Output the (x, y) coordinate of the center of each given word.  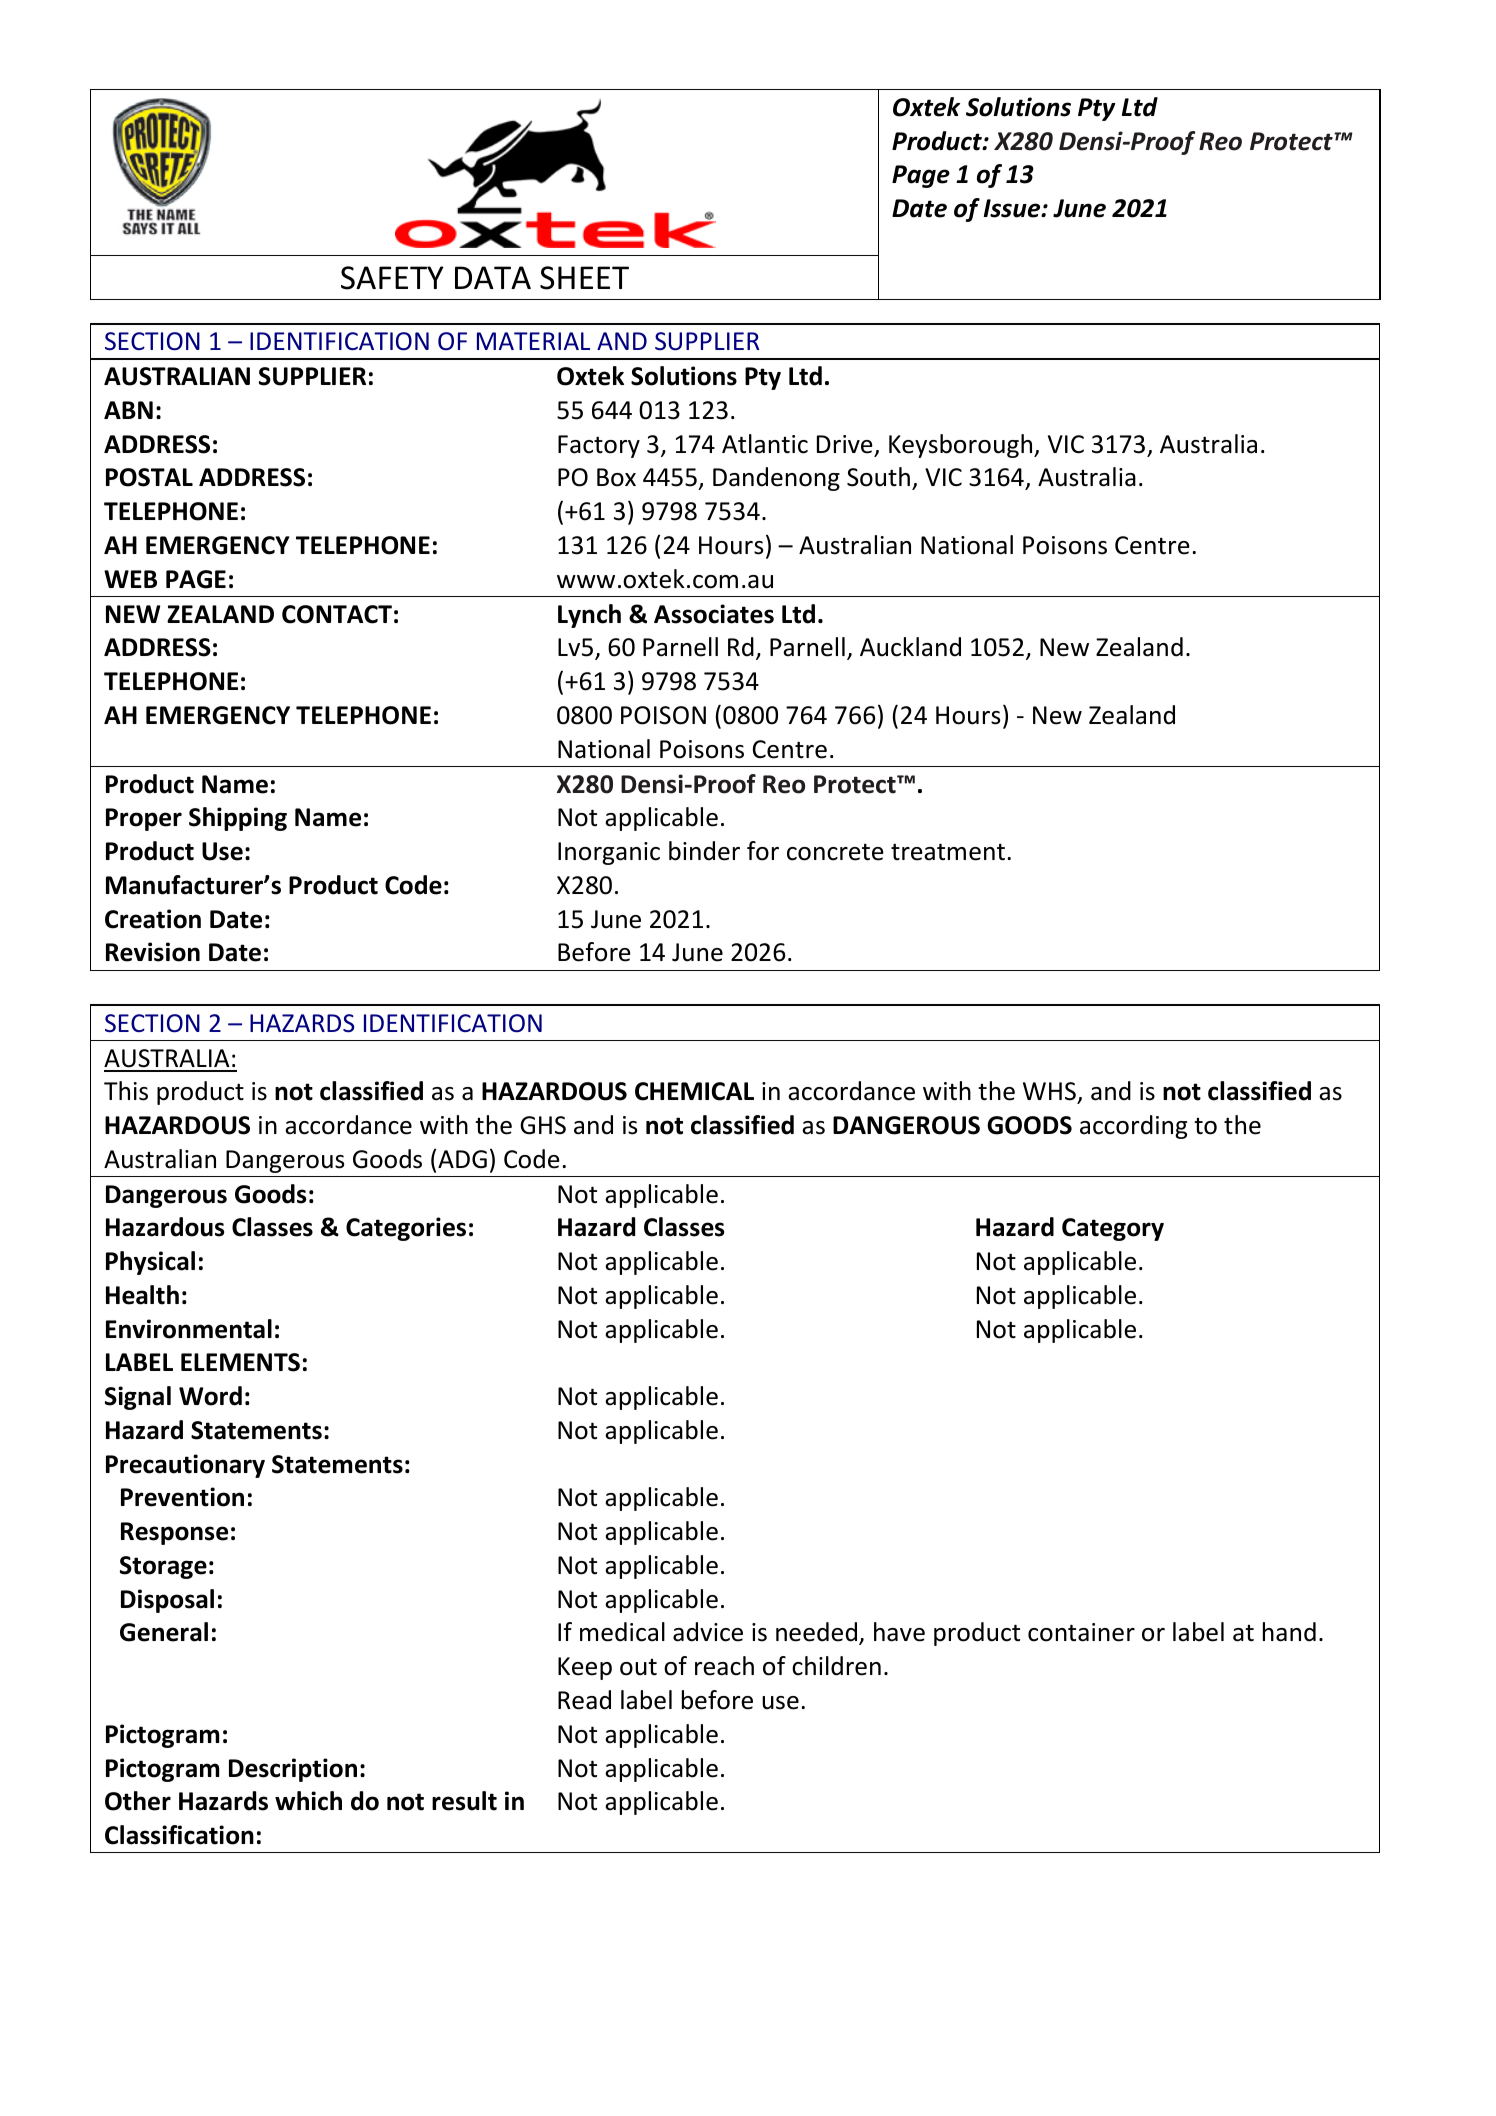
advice (708, 1632)
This (126, 1091)
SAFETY (392, 278)
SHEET (584, 278)
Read (584, 1700)
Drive (845, 444)
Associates (714, 614)
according (1133, 1127)
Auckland (910, 647)
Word (210, 1396)
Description (293, 1770)
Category (1113, 1229)
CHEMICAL (694, 1091)
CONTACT (337, 614)
